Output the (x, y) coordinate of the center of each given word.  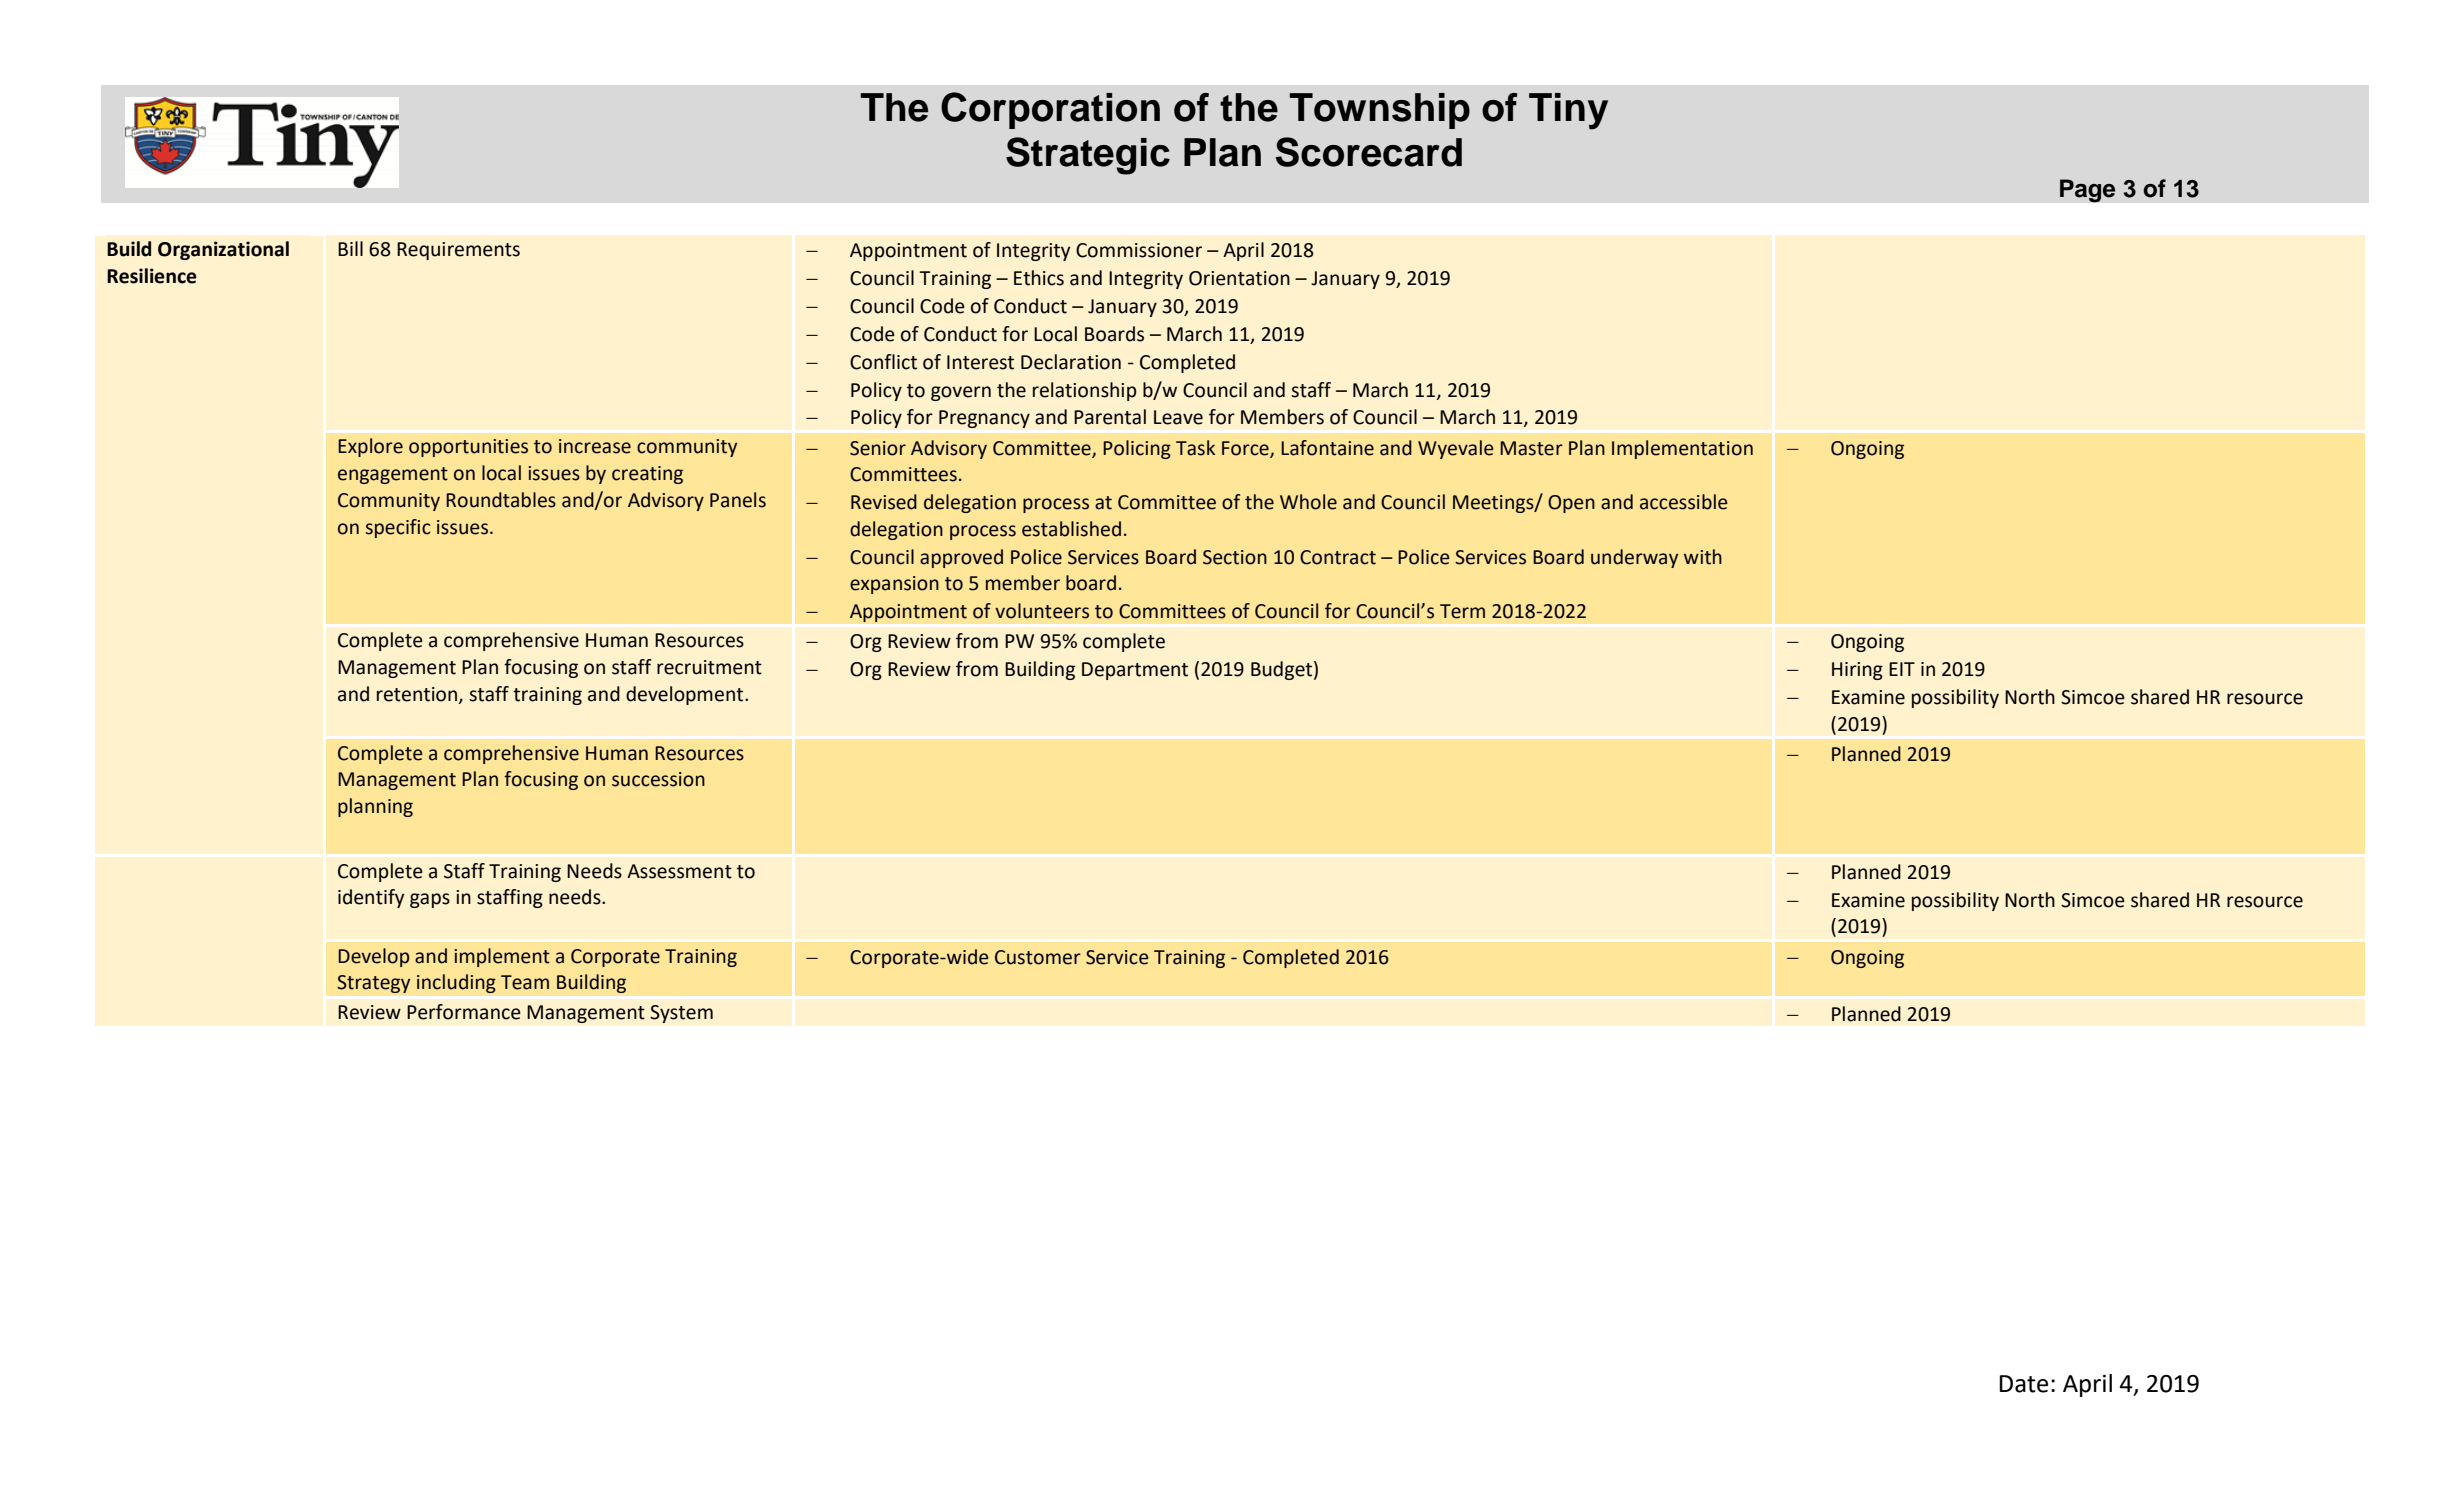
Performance (464, 1012)
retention (418, 695)
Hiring (1857, 671)
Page (2088, 191)
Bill (350, 248)
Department (1135, 671)
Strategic (1088, 156)
